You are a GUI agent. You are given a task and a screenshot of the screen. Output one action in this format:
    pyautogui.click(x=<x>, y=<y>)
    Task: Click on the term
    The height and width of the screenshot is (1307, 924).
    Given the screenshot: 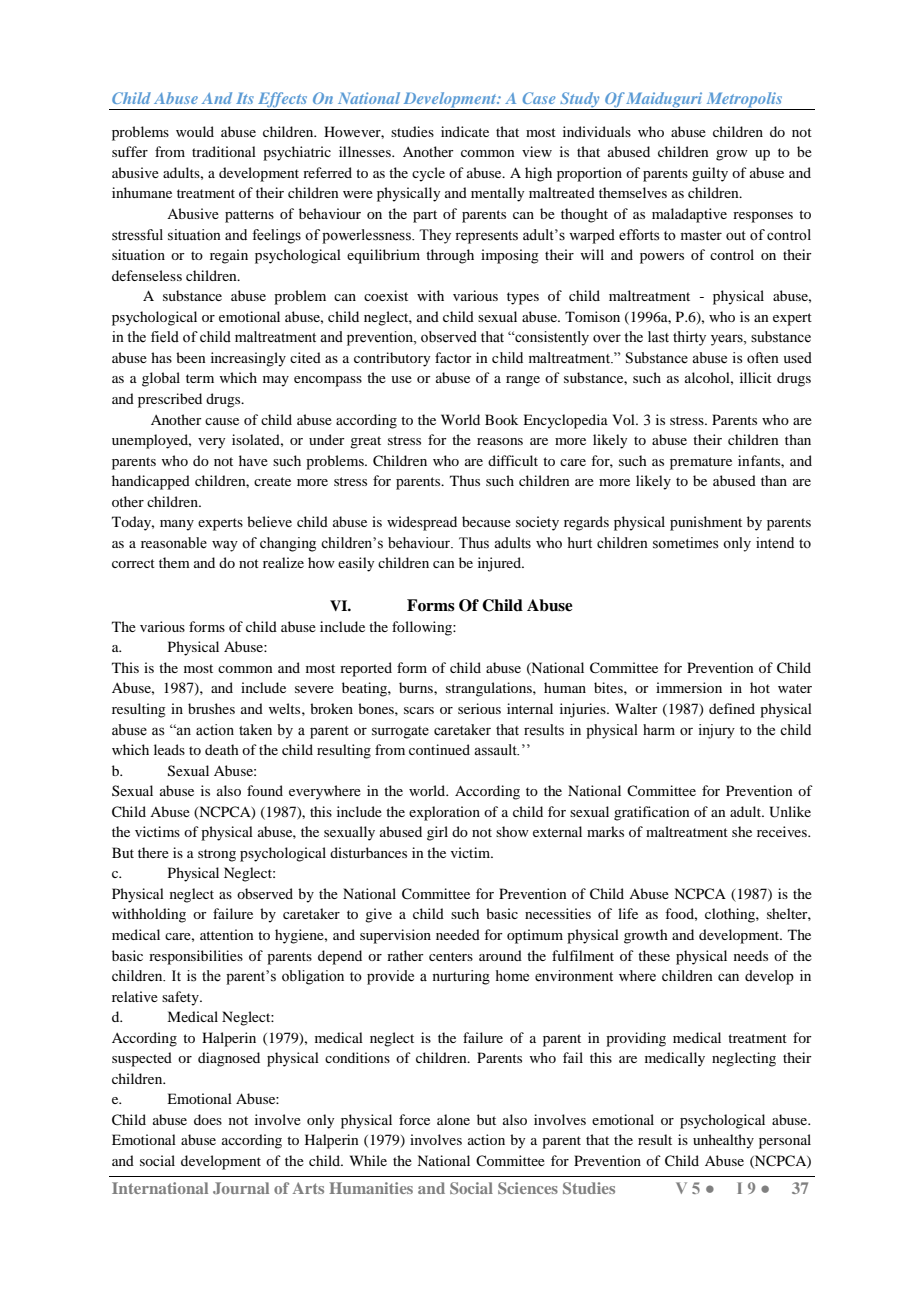 What is the action you would take?
    pyautogui.click(x=200, y=378)
